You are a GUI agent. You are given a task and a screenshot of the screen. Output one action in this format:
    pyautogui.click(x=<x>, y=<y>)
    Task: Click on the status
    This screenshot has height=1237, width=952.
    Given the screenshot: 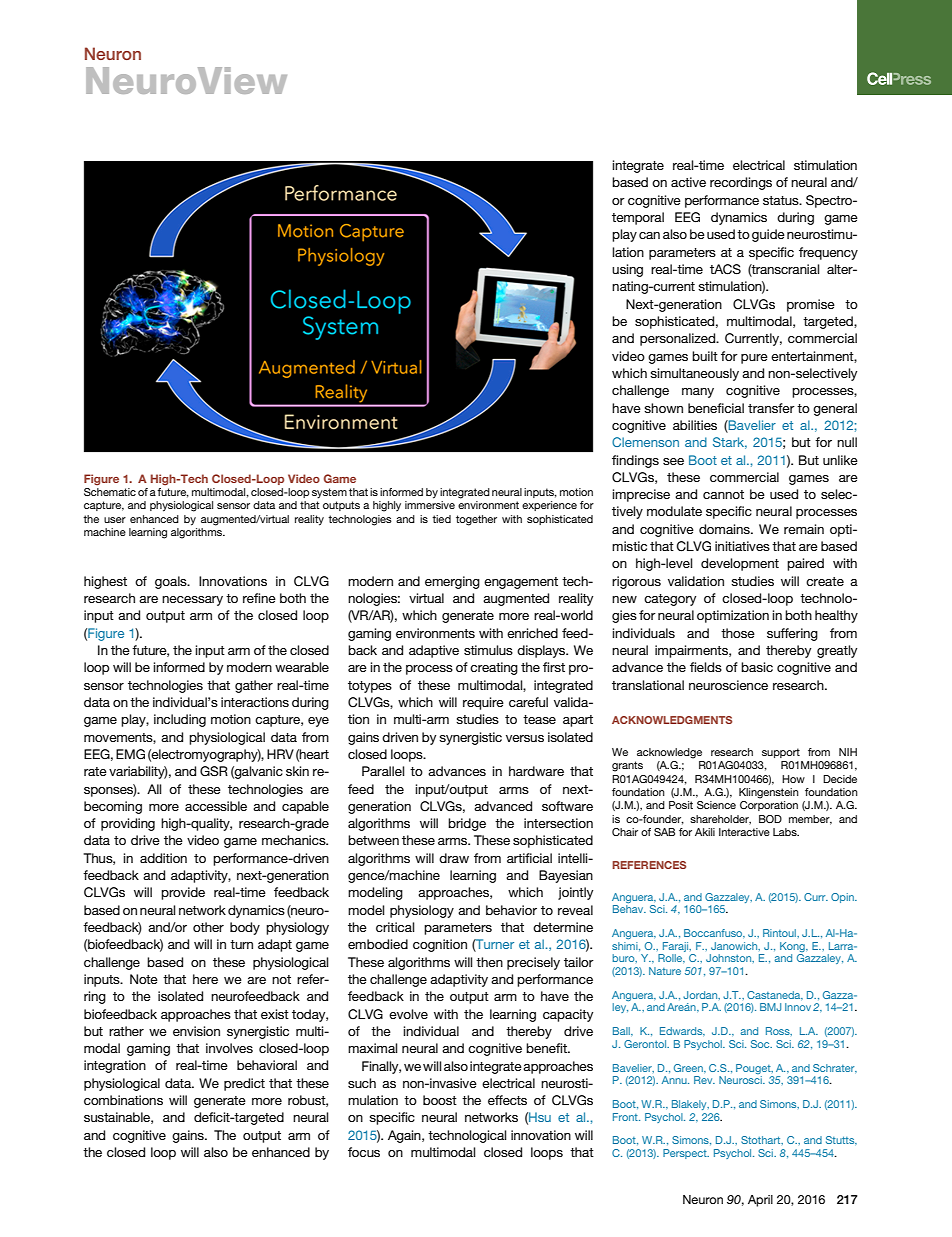 What is the action you would take?
    pyautogui.click(x=782, y=200)
